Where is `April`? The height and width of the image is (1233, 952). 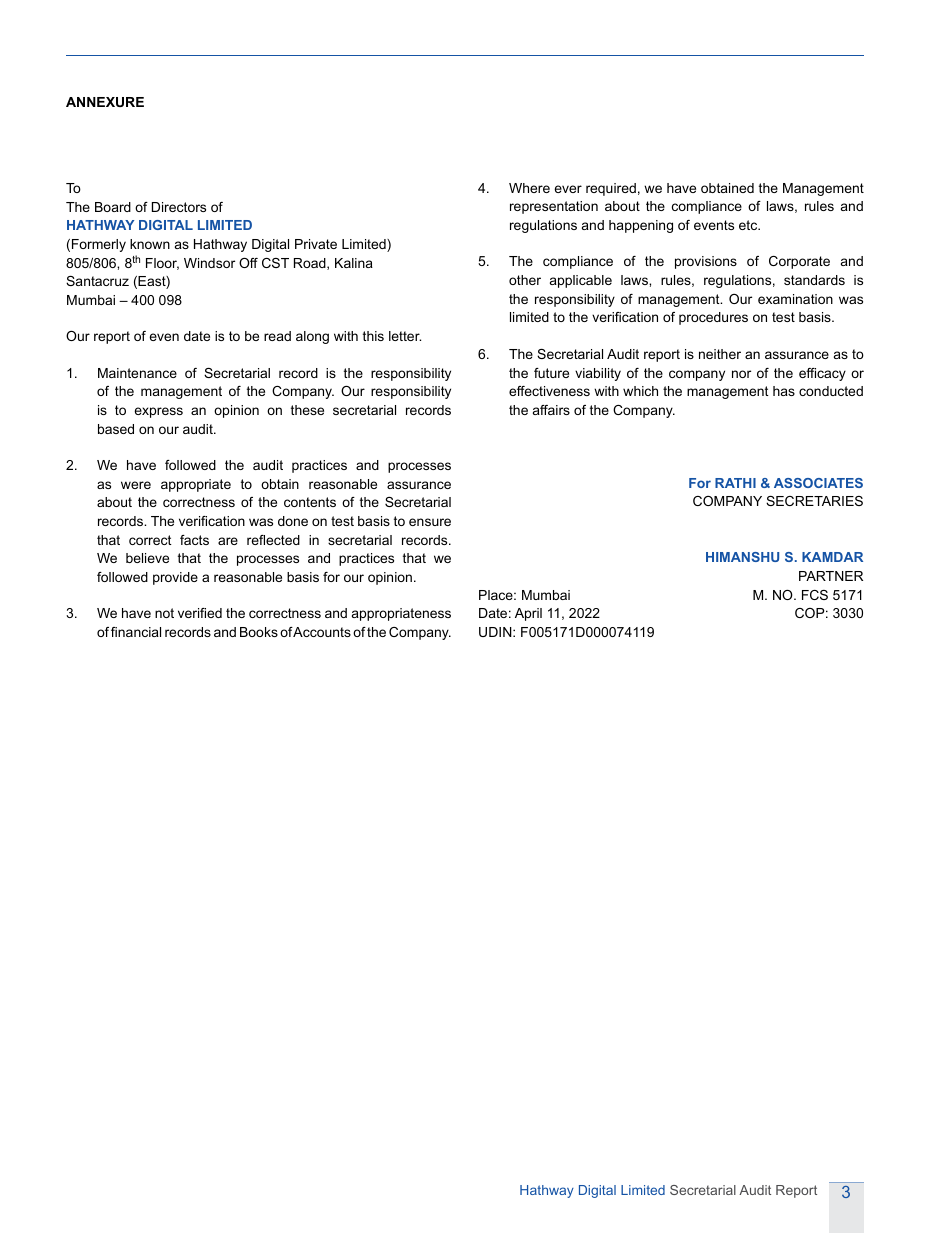
April is located at coordinates (528, 614).
